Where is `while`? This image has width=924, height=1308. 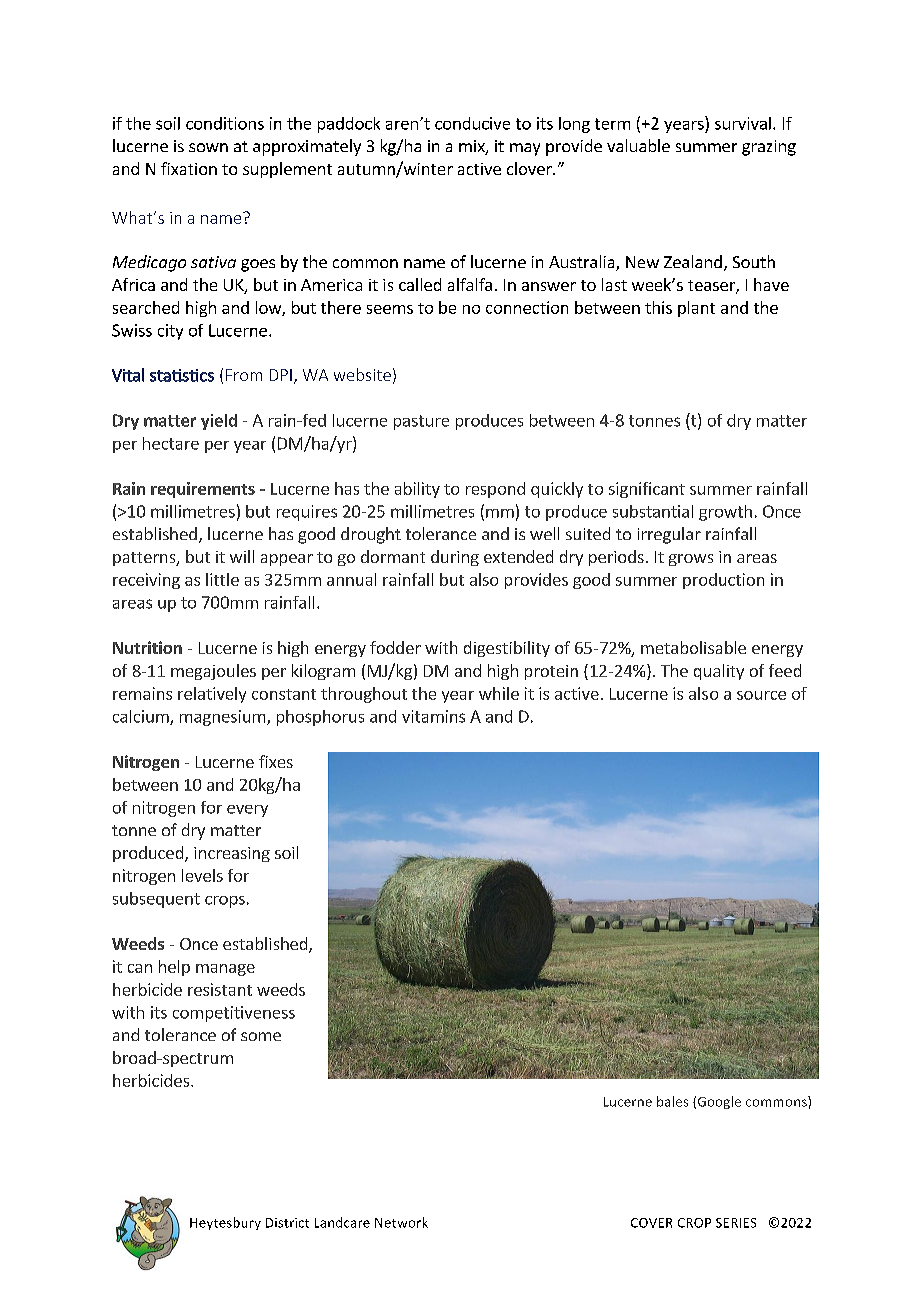 while is located at coordinates (499, 693).
